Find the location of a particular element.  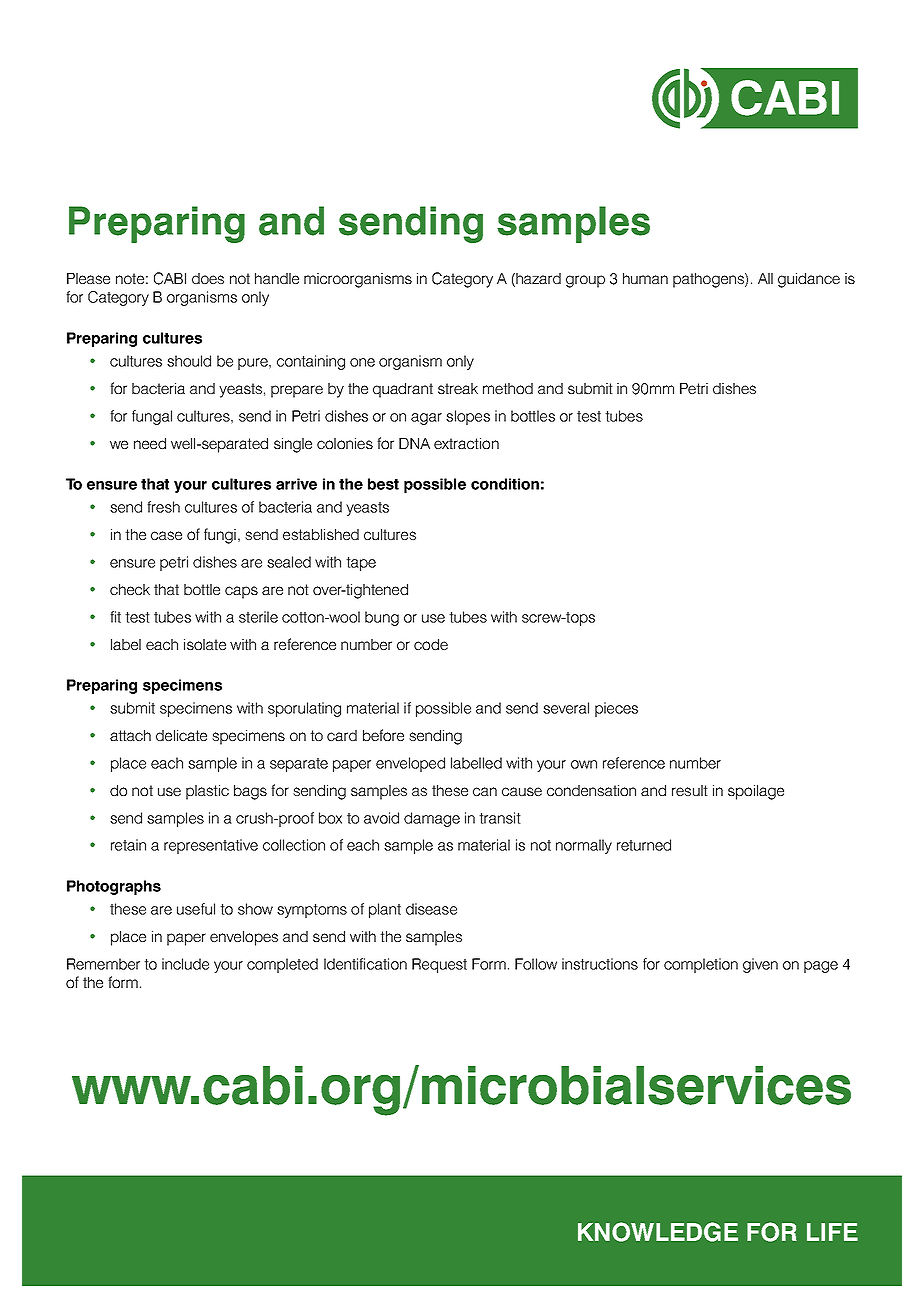

streak is located at coordinates (458, 388).
